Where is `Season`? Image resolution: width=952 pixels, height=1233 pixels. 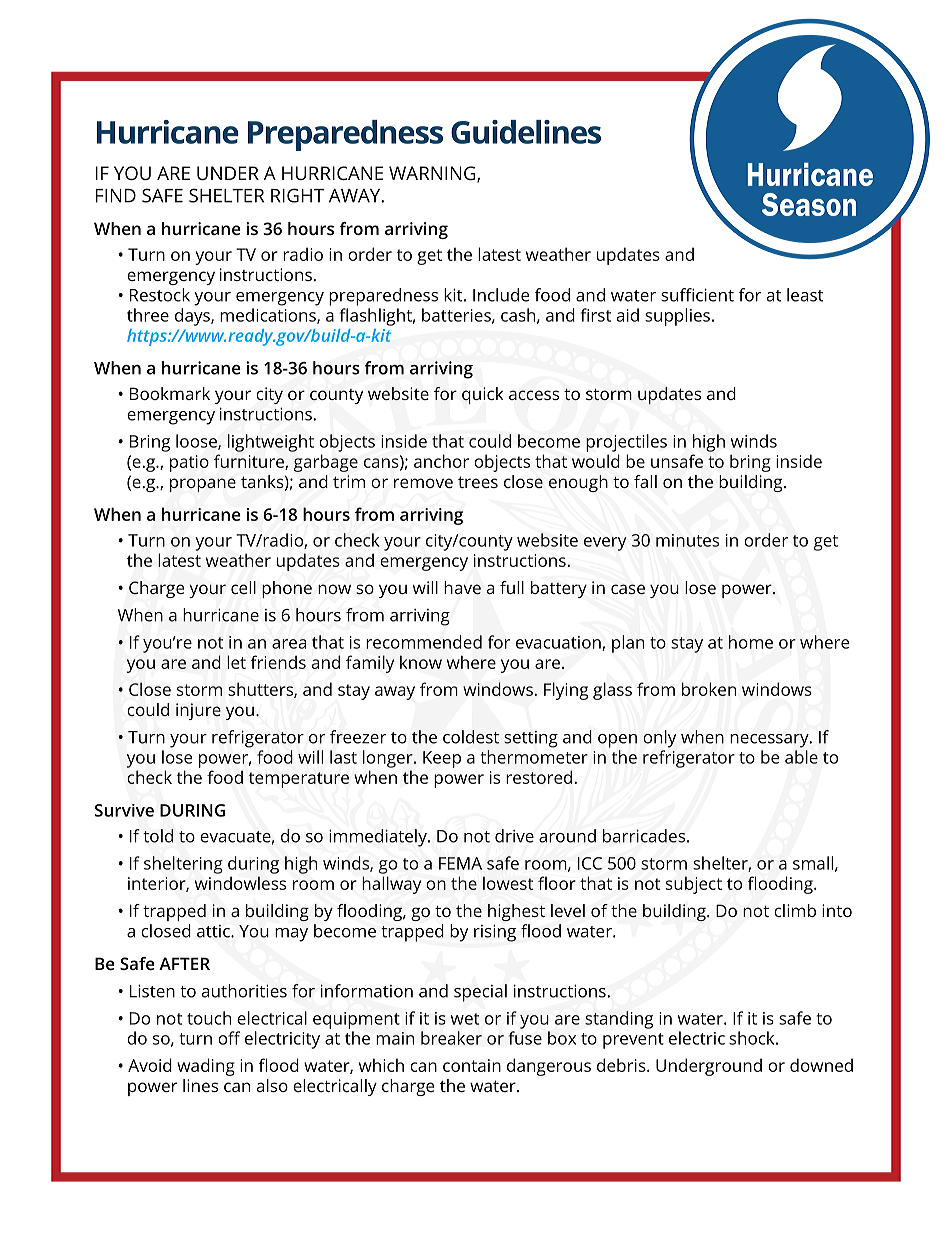
Season is located at coordinates (809, 204).
